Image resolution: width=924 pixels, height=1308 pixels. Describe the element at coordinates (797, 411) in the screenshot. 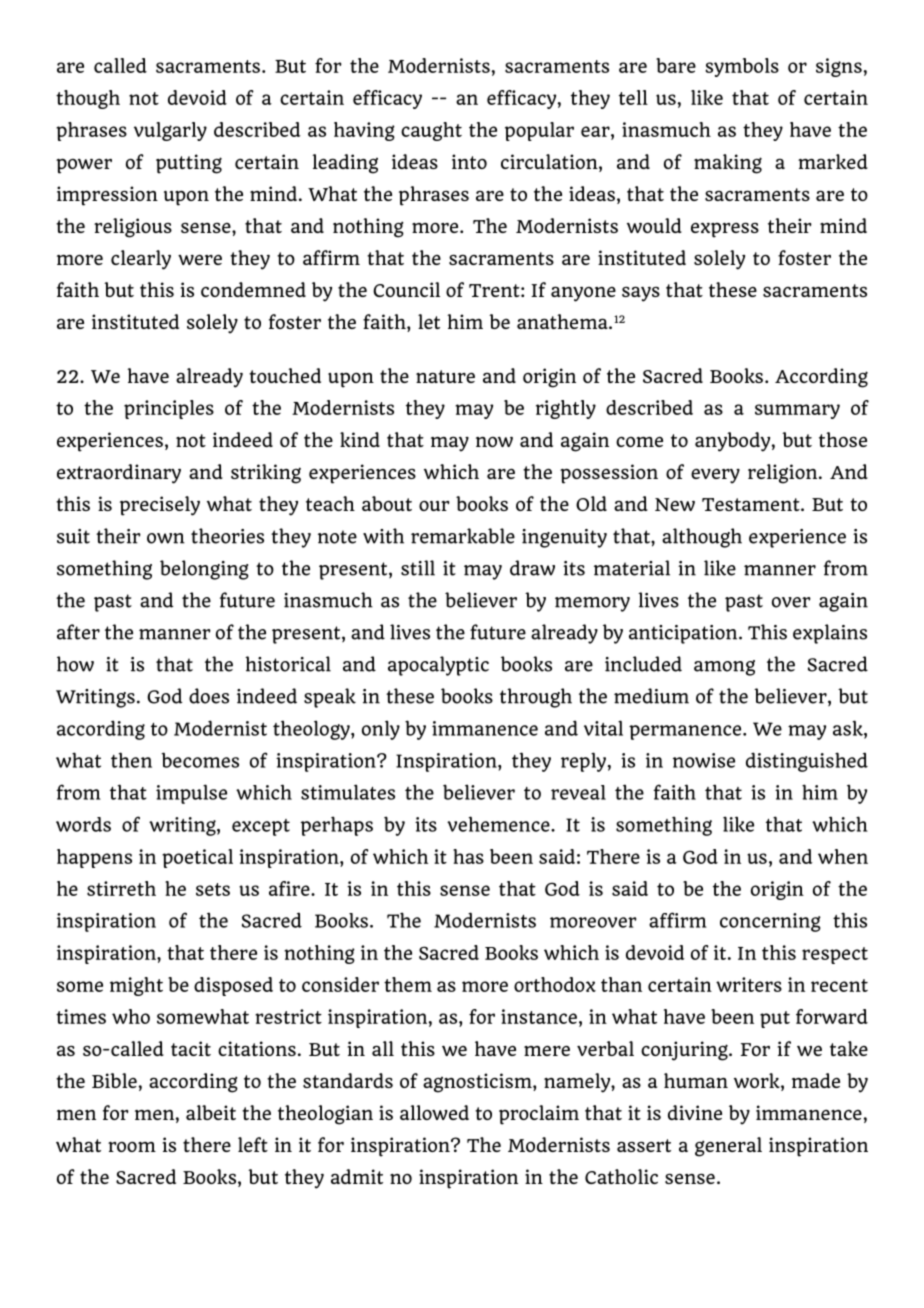

I see `summary` at that location.
